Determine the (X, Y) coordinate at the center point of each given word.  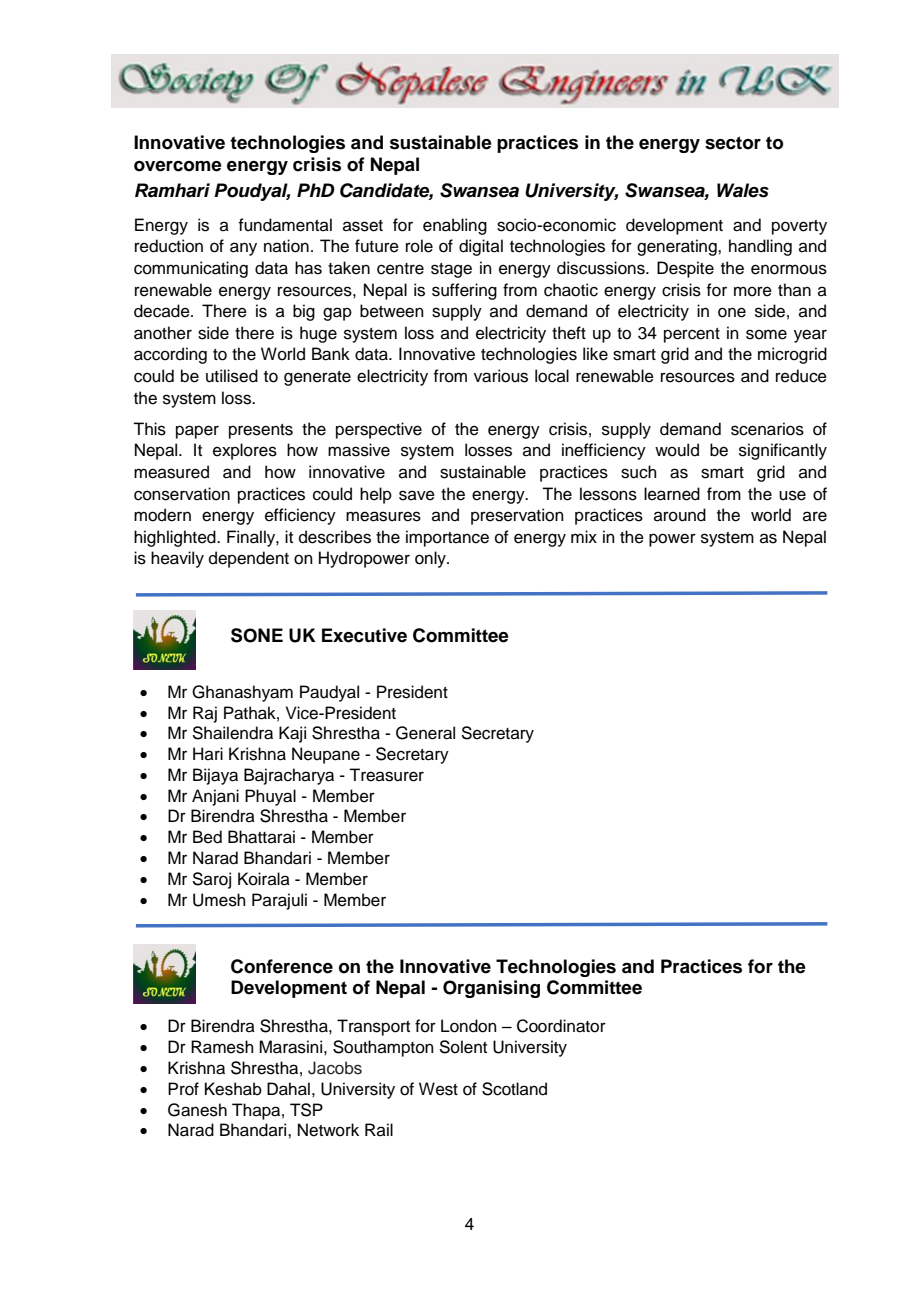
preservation (517, 516)
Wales (743, 190)
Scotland (514, 1089)
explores (245, 451)
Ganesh (197, 1110)
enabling (455, 226)
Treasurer (386, 775)
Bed (207, 837)
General (425, 733)
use (792, 495)
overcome (178, 166)
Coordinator (561, 1026)
